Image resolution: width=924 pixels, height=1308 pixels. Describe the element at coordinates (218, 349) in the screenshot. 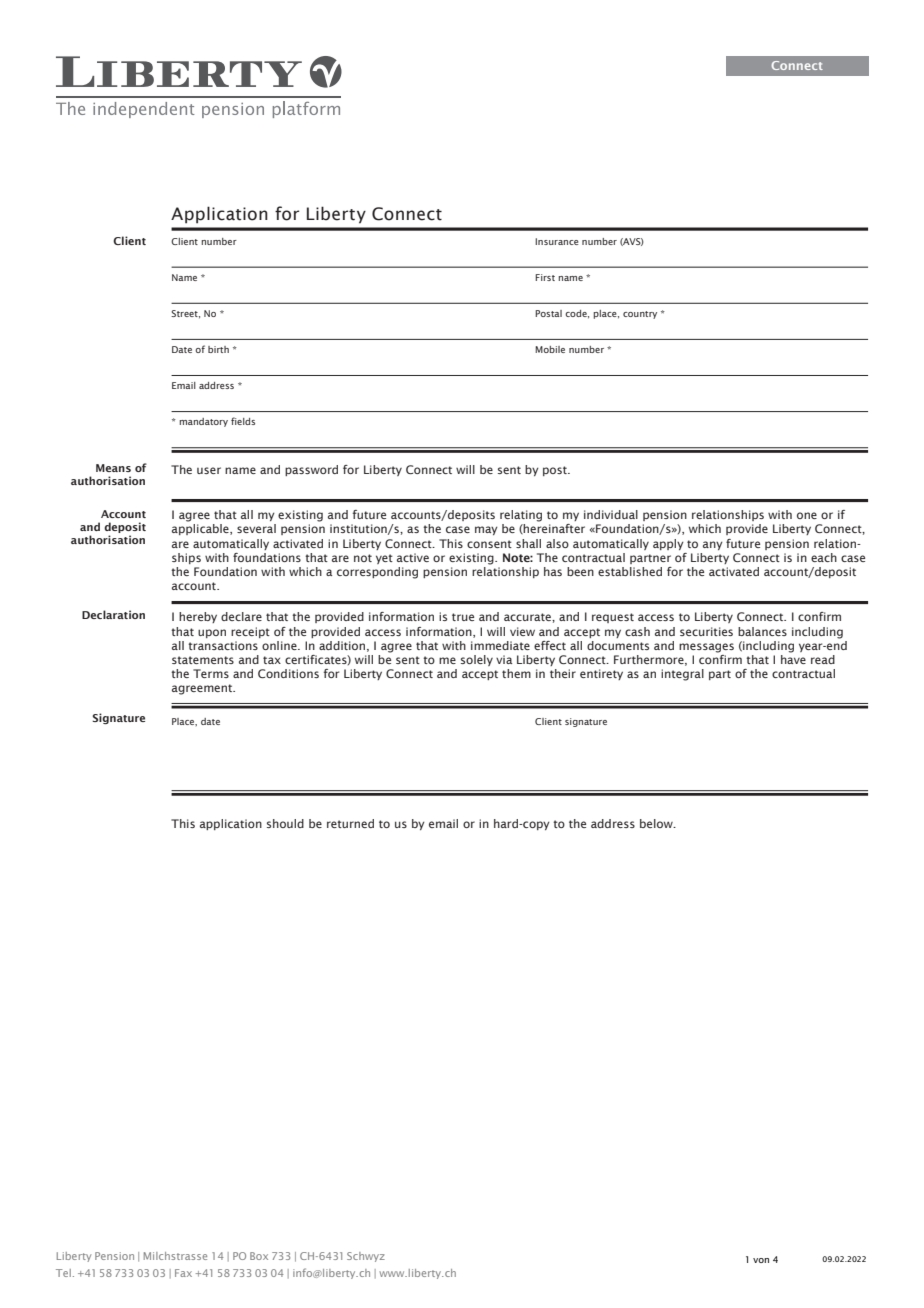

I see `birth` at that location.
